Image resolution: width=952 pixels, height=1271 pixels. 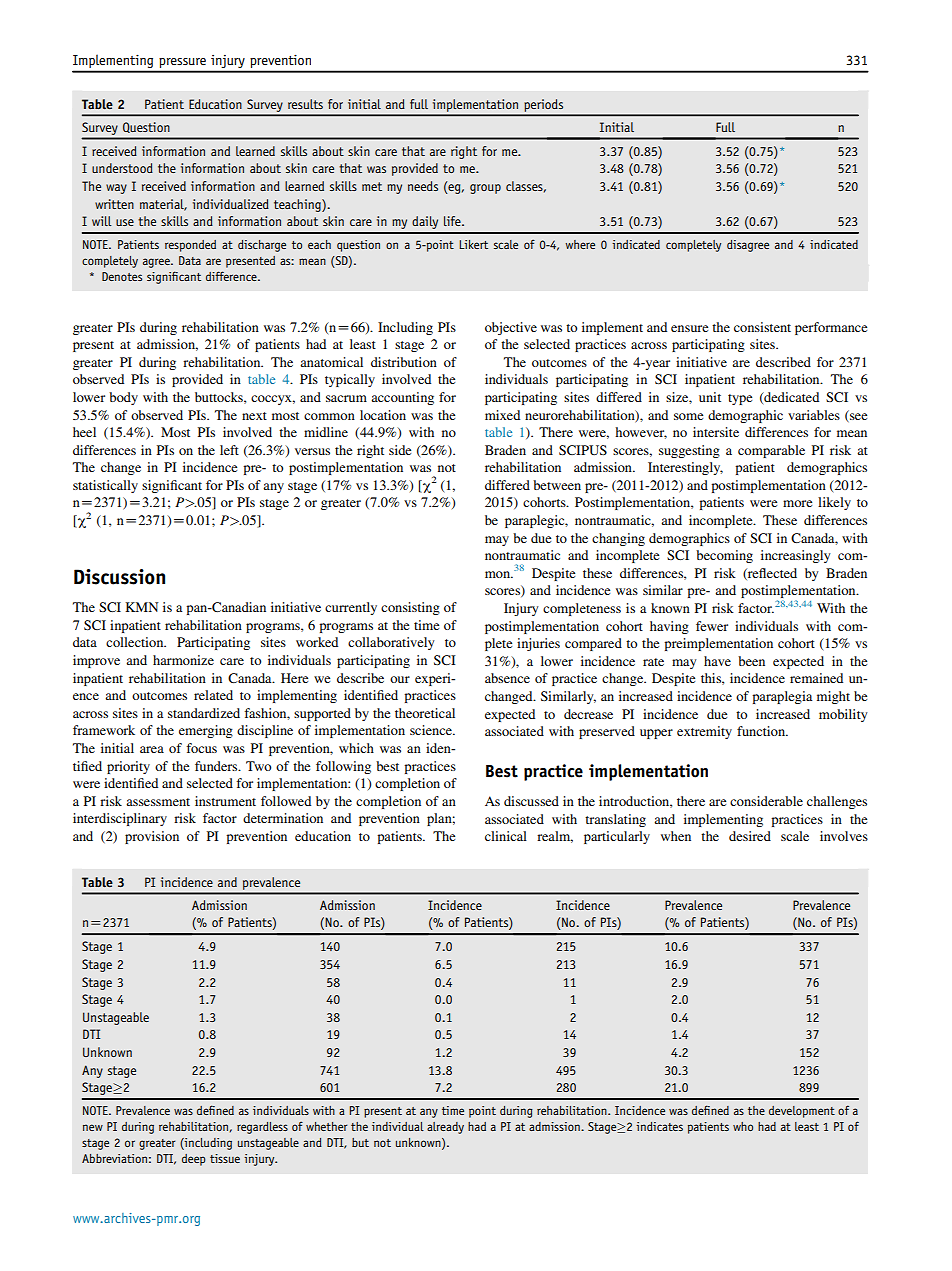 I want to click on assessment, so click(x=158, y=802).
